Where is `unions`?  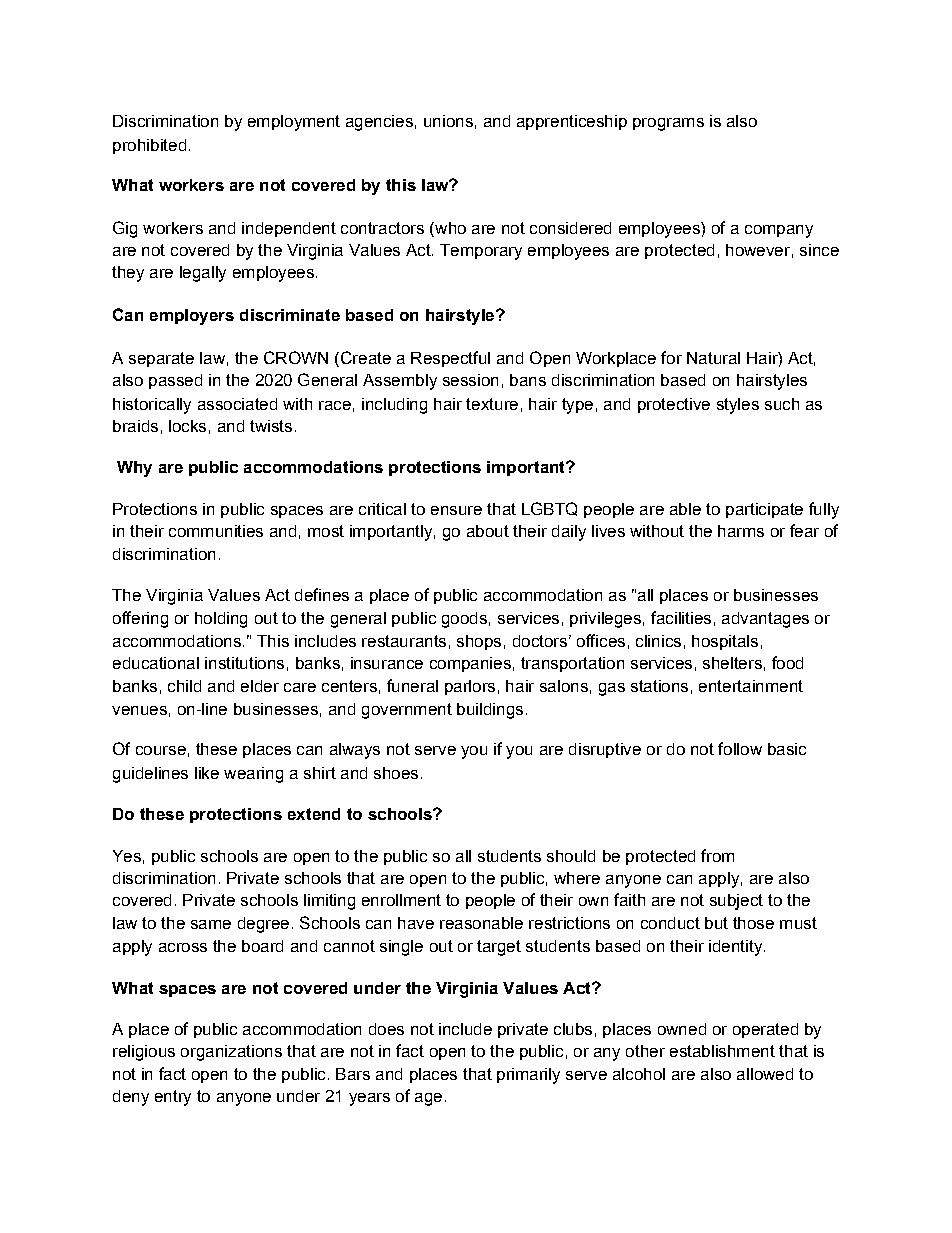 unions is located at coordinates (448, 121).
